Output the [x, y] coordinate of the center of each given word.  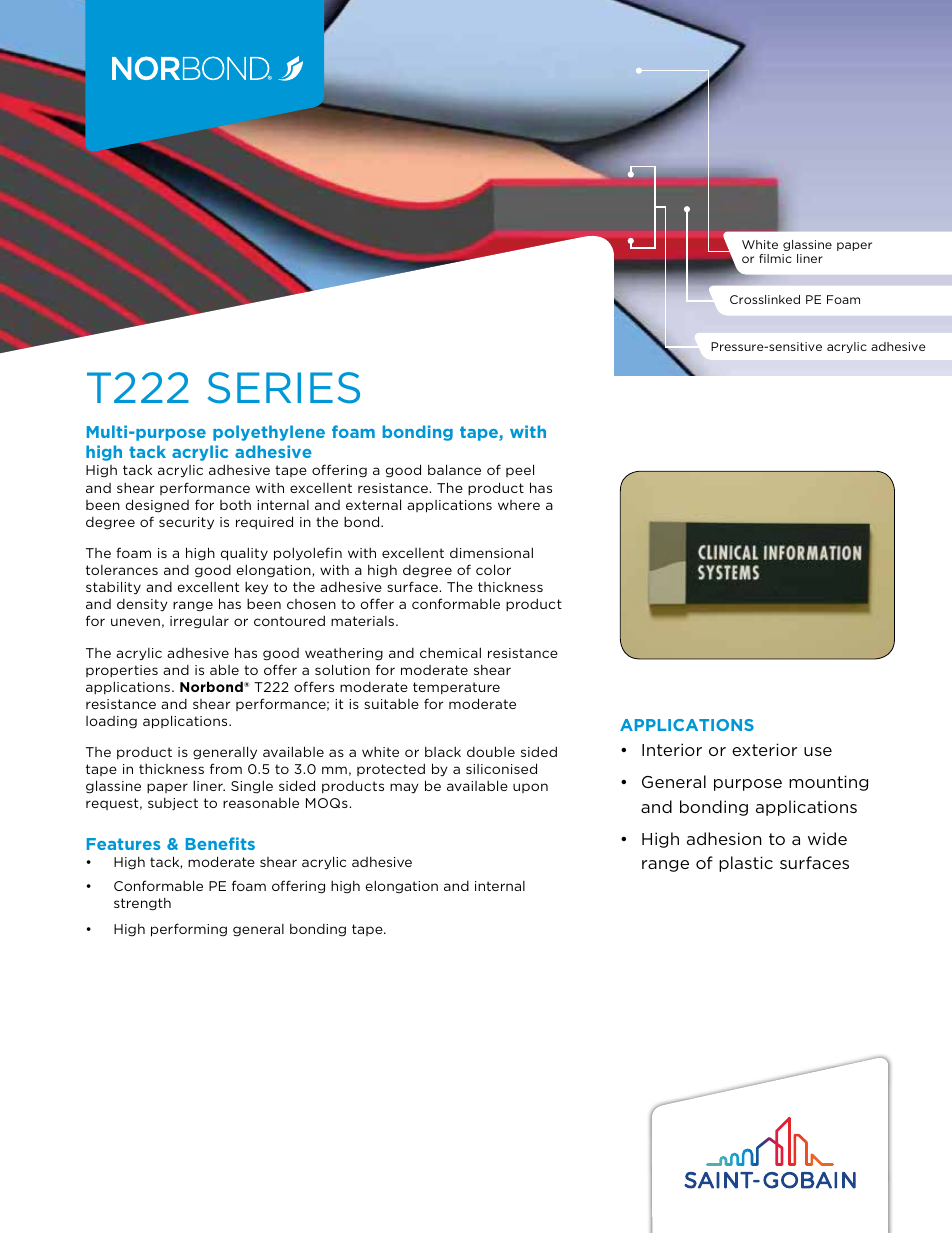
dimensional [491, 552]
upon [530, 788]
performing [189, 930]
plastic [746, 864]
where [519, 505]
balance [454, 469]
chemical [450, 652]
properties [122, 671]
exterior [764, 749]
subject [173, 804]
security [186, 523]
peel [520, 470]
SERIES [283, 388]
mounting [828, 783]
